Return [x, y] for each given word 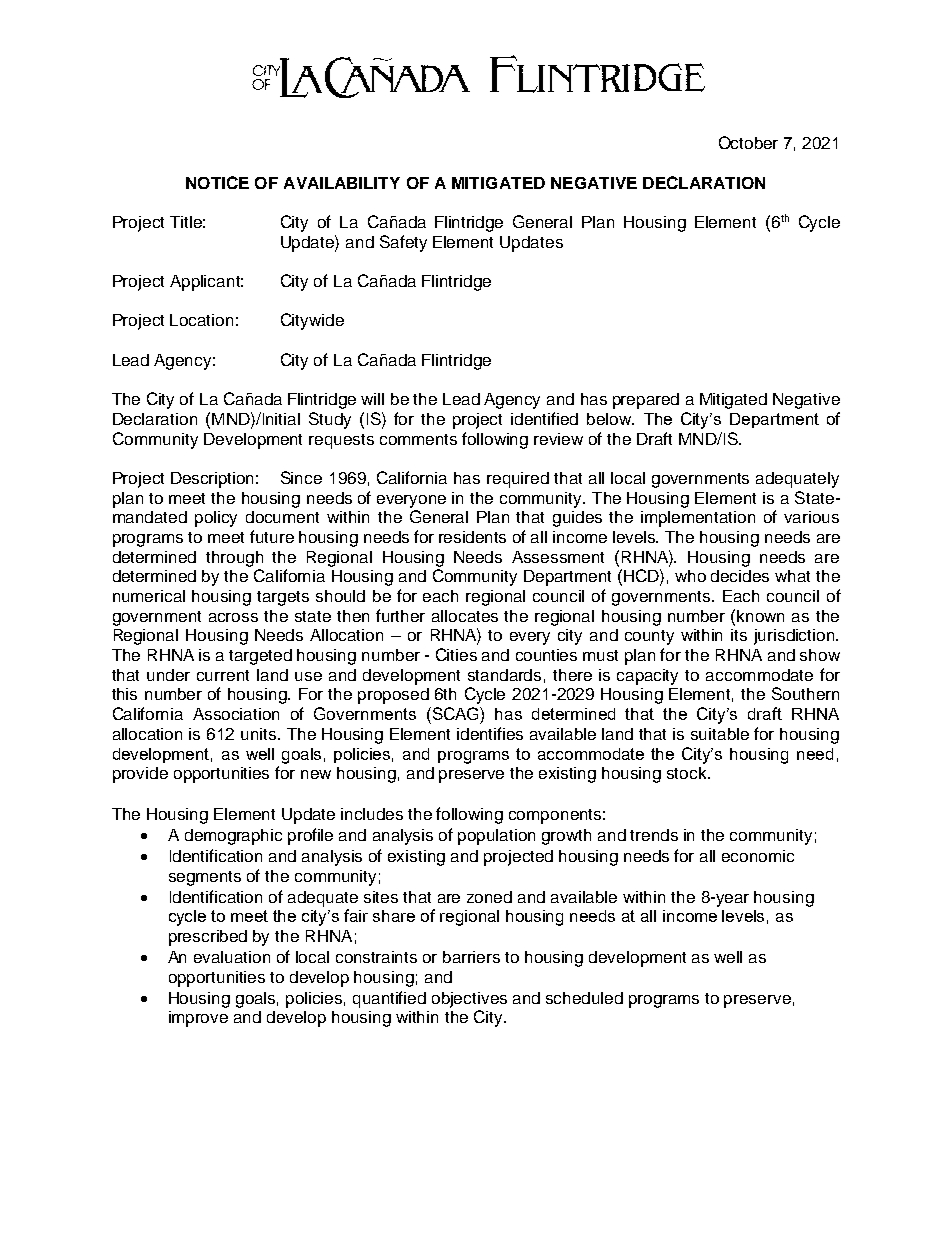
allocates [465, 616]
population [496, 837]
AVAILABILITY [342, 183]
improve [198, 1019]
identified [544, 418]
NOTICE [217, 182]
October [748, 142]
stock [688, 773]
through [234, 559]
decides [740, 576]
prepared [646, 401]
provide [140, 775]
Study [330, 420]
